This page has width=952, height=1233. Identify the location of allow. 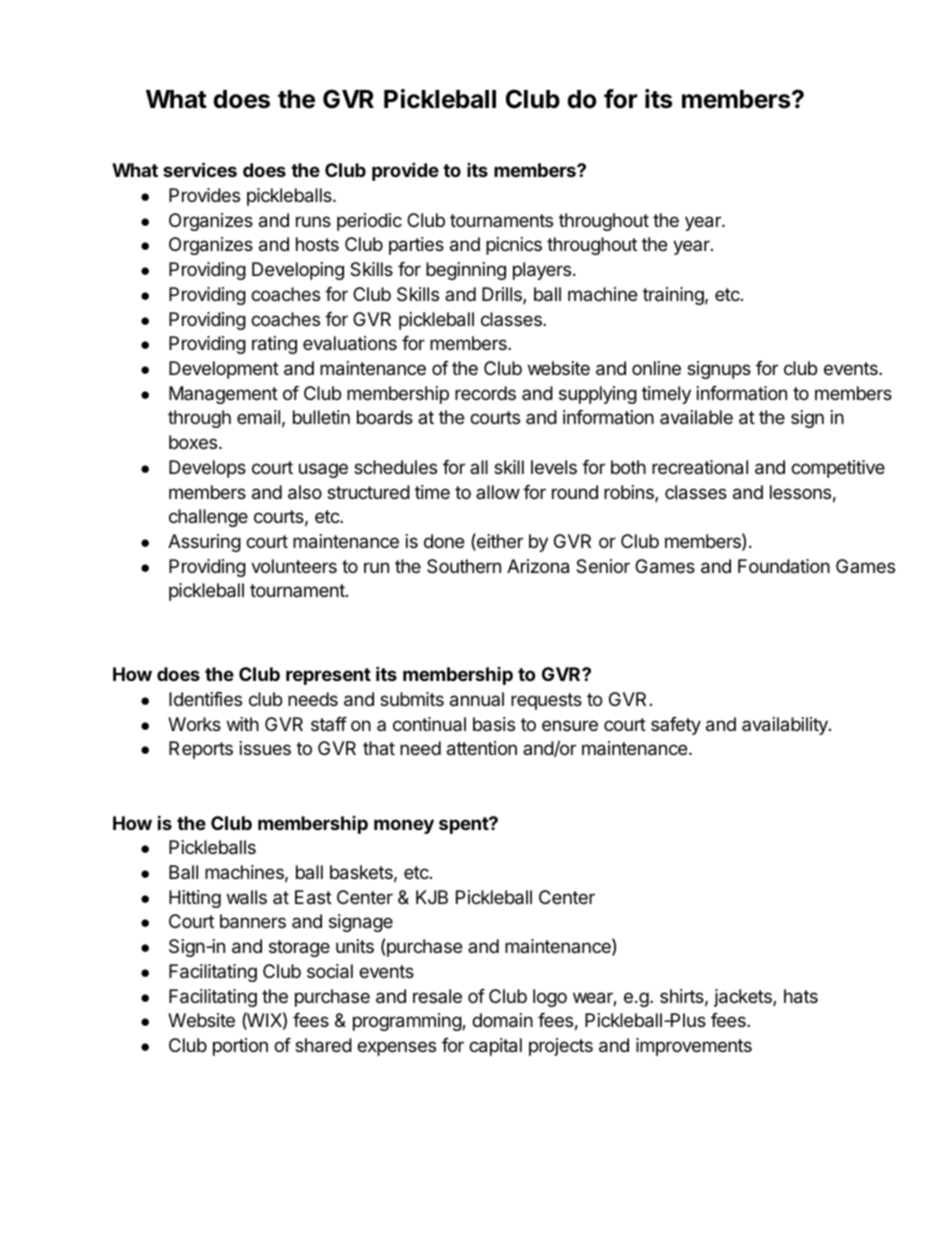
(498, 492).
